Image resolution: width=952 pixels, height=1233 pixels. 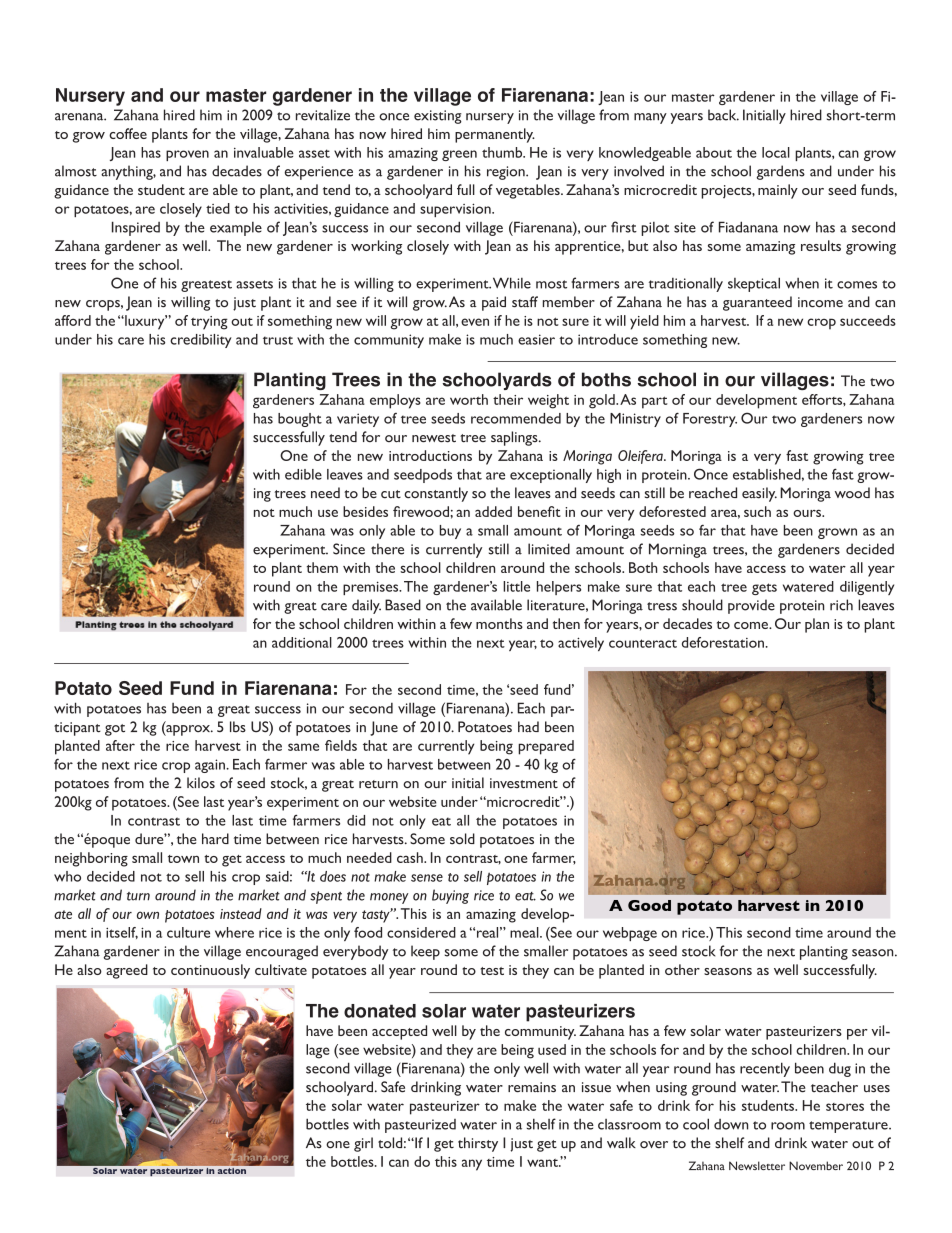 What do you see at coordinates (478, 1144) in the page?
I see `thirsty` at bounding box center [478, 1144].
